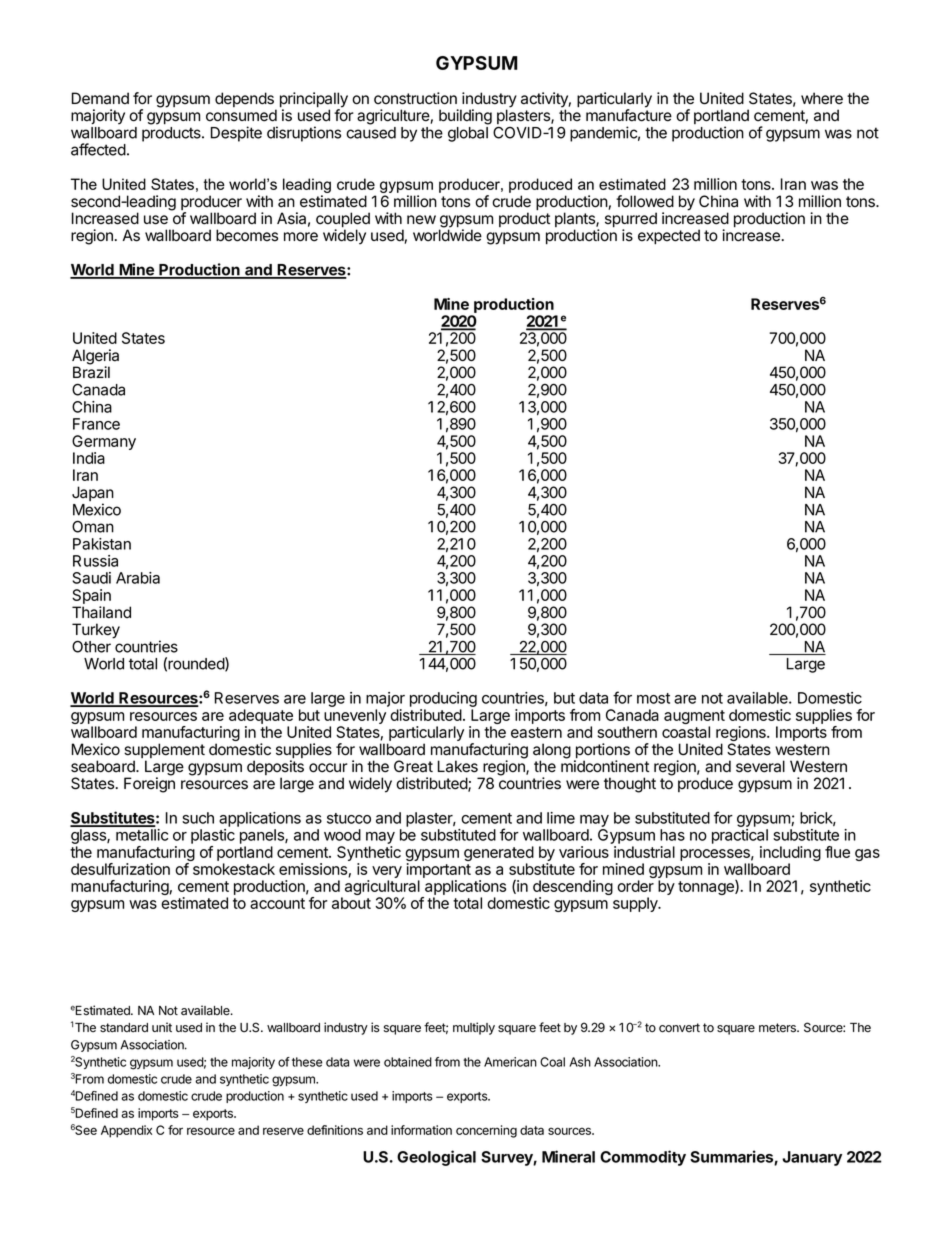  Describe the element at coordinates (443, 701) in the screenshot. I see `producing` at that location.
